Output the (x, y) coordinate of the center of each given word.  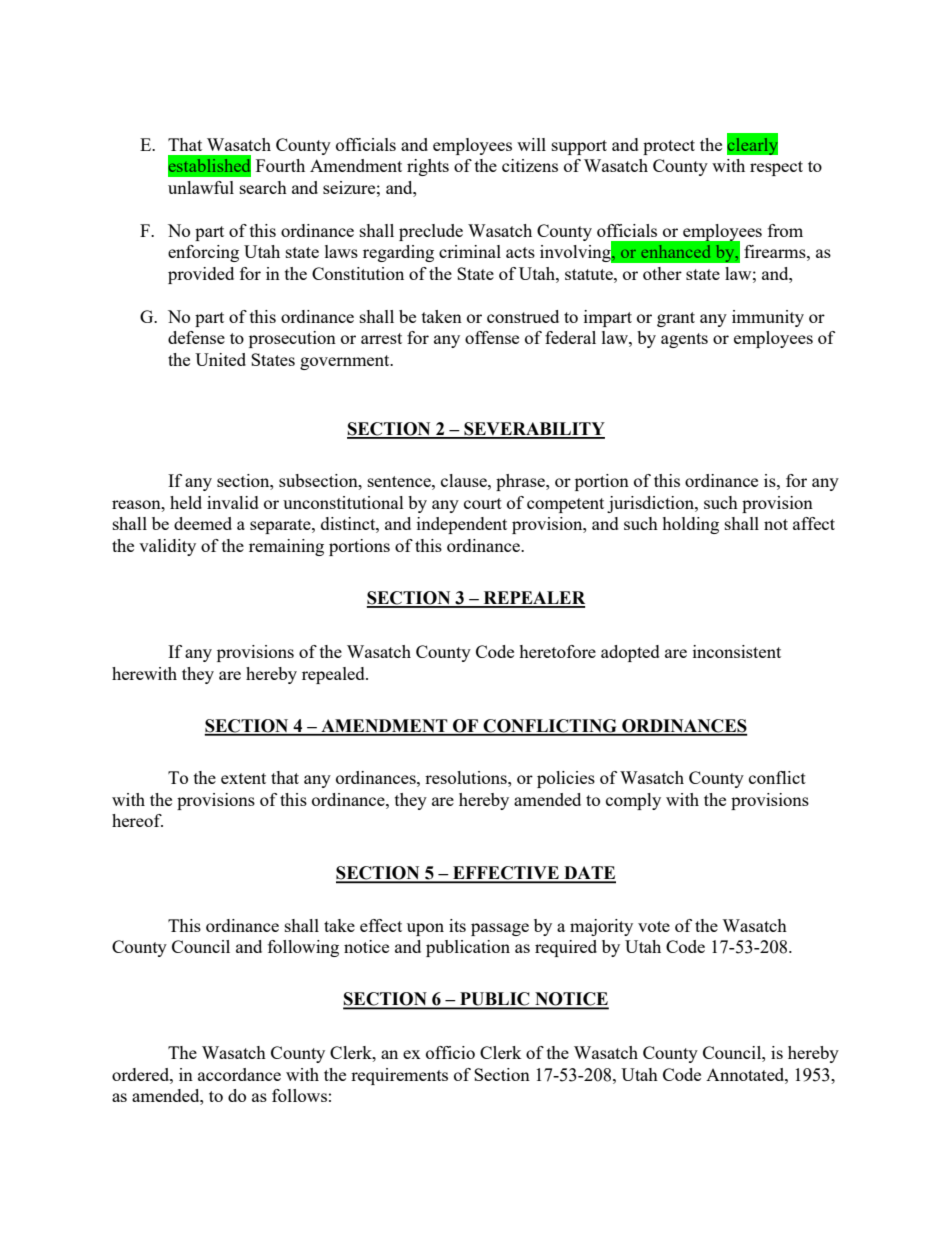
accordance (239, 1074)
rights (428, 167)
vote (654, 926)
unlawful (201, 187)
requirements (399, 1076)
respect (776, 168)
